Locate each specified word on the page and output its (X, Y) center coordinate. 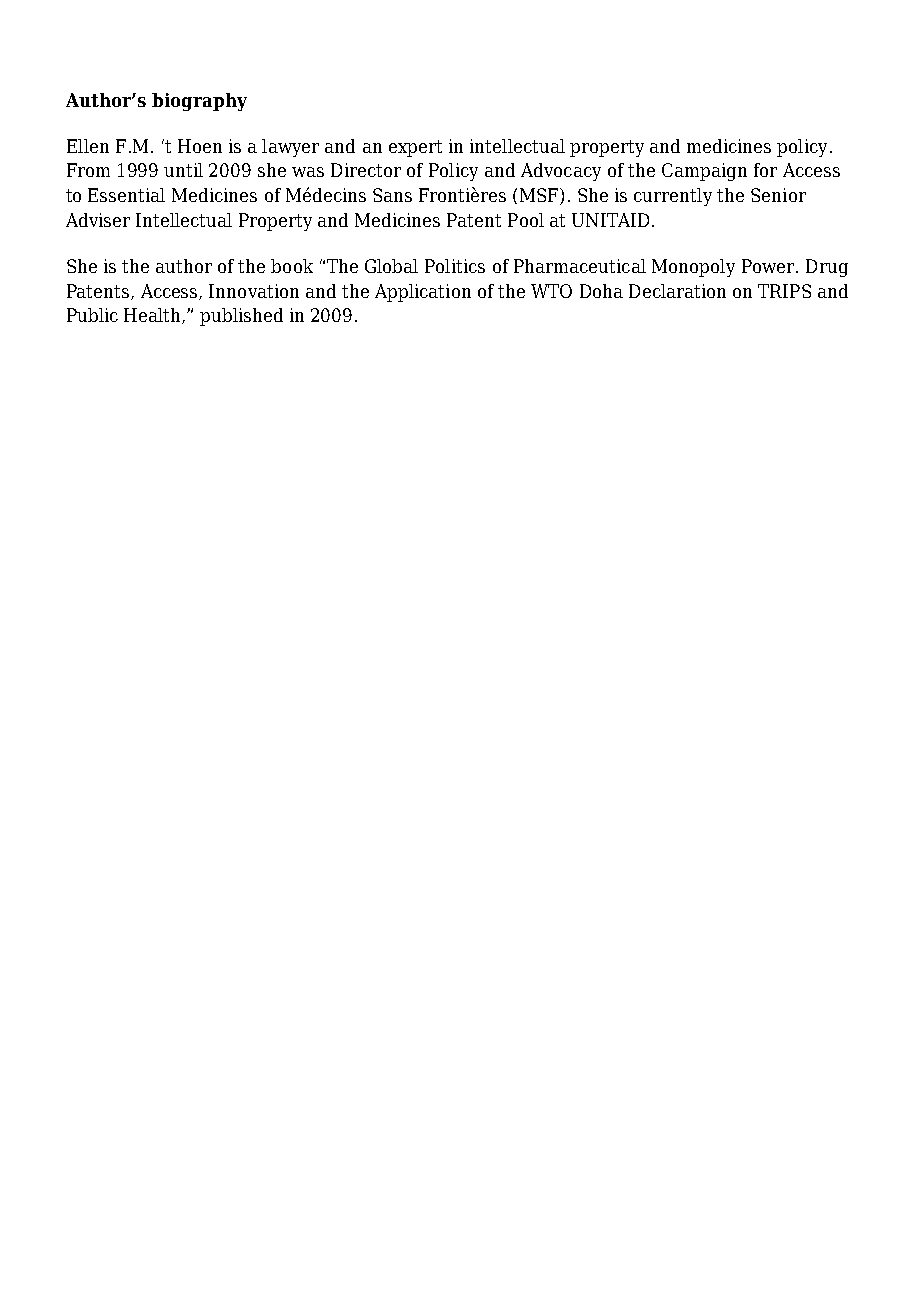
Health (154, 316)
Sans (392, 195)
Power (769, 266)
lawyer (290, 148)
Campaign (704, 172)
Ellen (88, 146)
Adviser (98, 220)
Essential (126, 195)
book (292, 266)
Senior (778, 195)
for (765, 170)
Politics (455, 266)
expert (415, 148)
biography (199, 102)
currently (673, 197)
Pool (526, 220)
